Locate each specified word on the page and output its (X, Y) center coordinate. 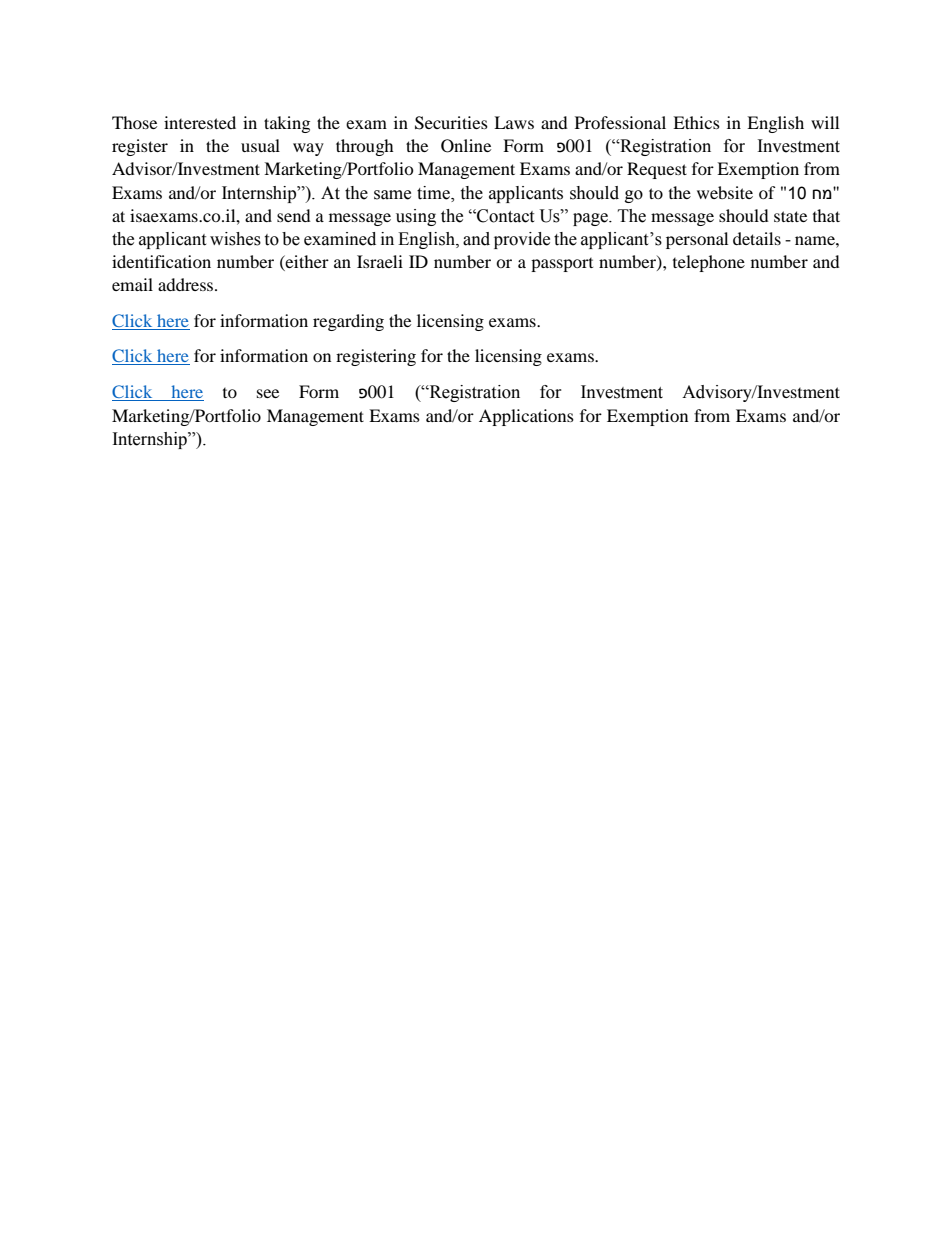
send (294, 215)
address (187, 284)
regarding (348, 322)
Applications (526, 417)
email (132, 284)
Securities (451, 123)
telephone (709, 263)
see (268, 393)
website (725, 192)
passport (562, 265)
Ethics (696, 122)
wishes (235, 239)
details (757, 238)
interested (200, 122)
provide (522, 240)
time (434, 193)
